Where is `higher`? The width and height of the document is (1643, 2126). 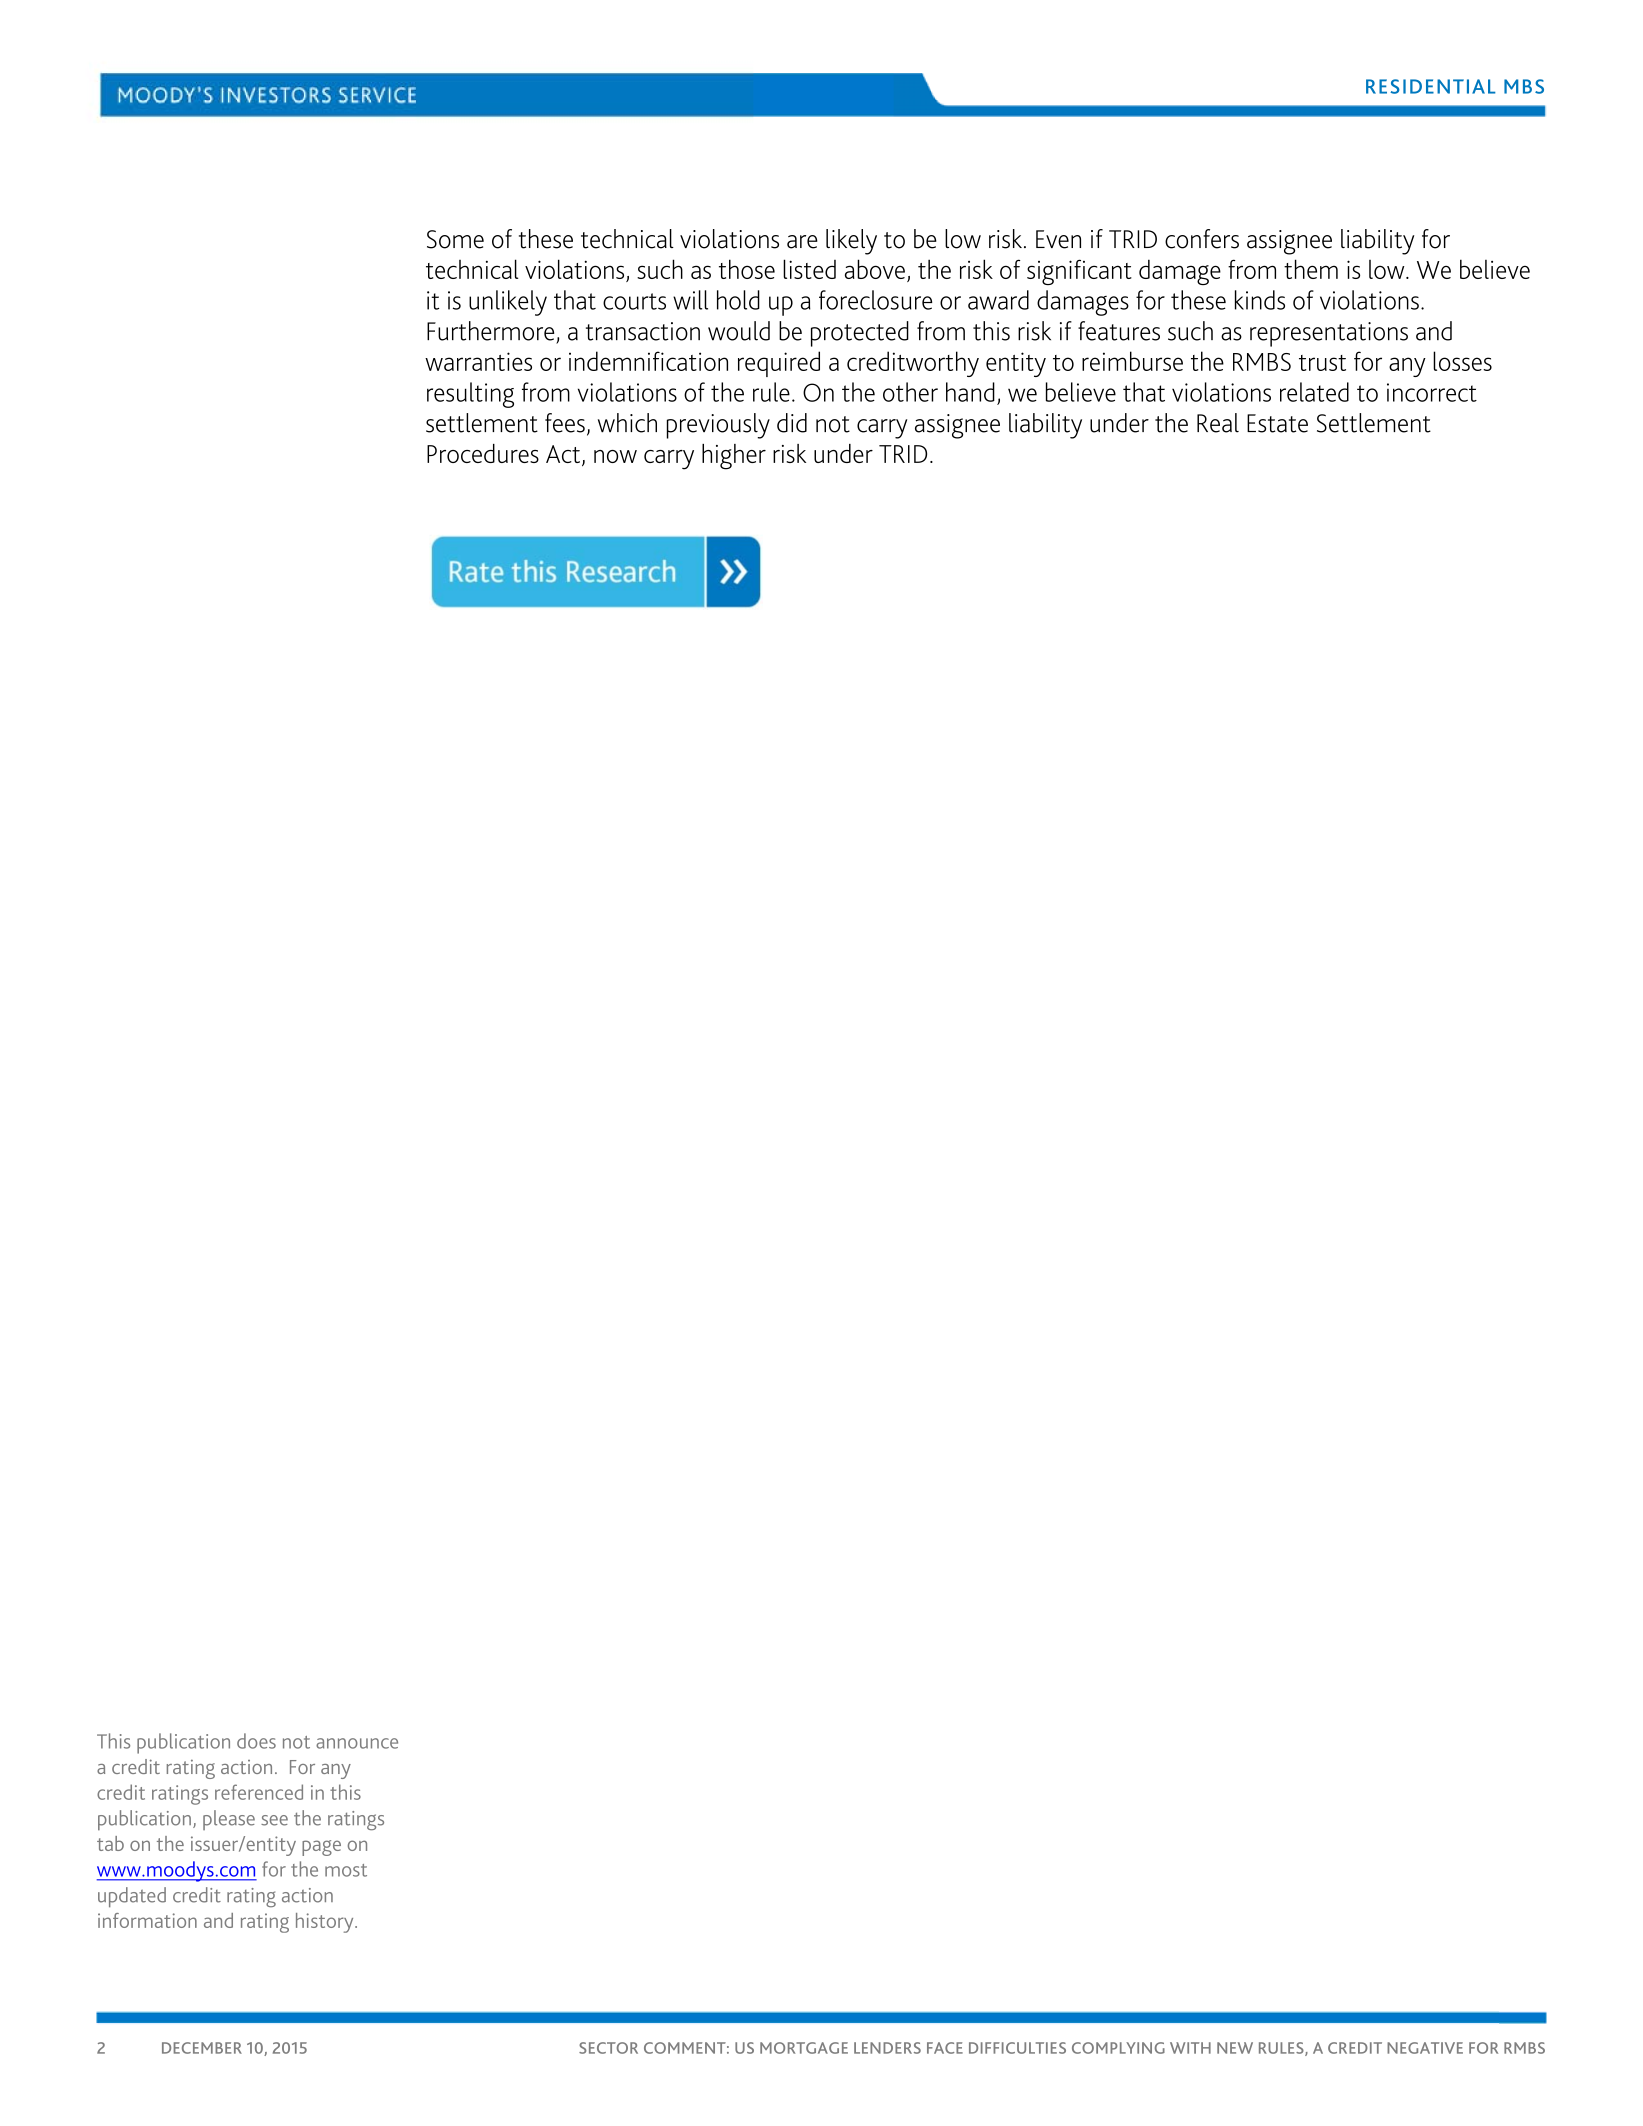
higher is located at coordinates (734, 457).
